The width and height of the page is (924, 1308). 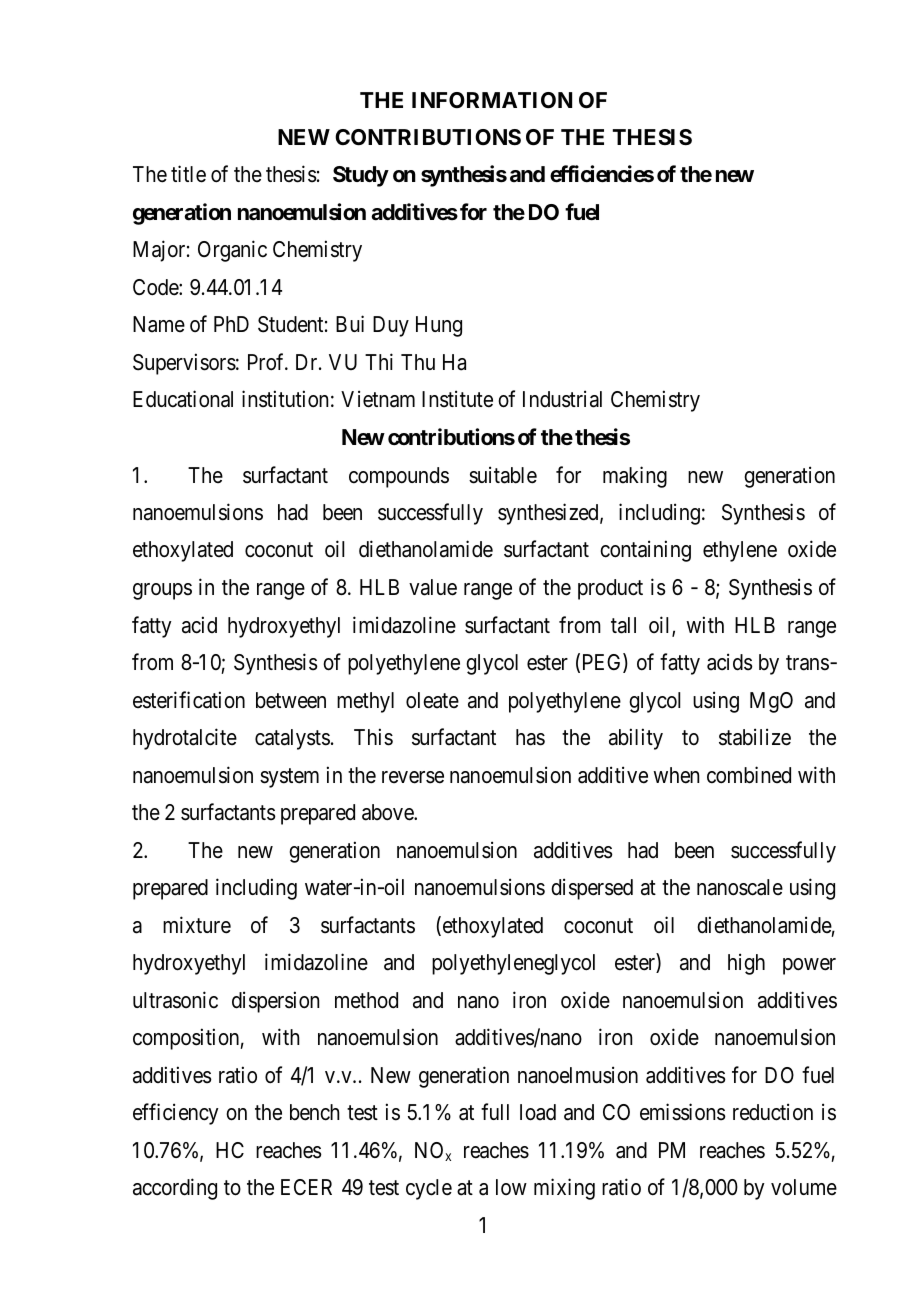 What do you see at coordinates (511, 1187) in the page?
I see `low` at bounding box center [511, 1187].
